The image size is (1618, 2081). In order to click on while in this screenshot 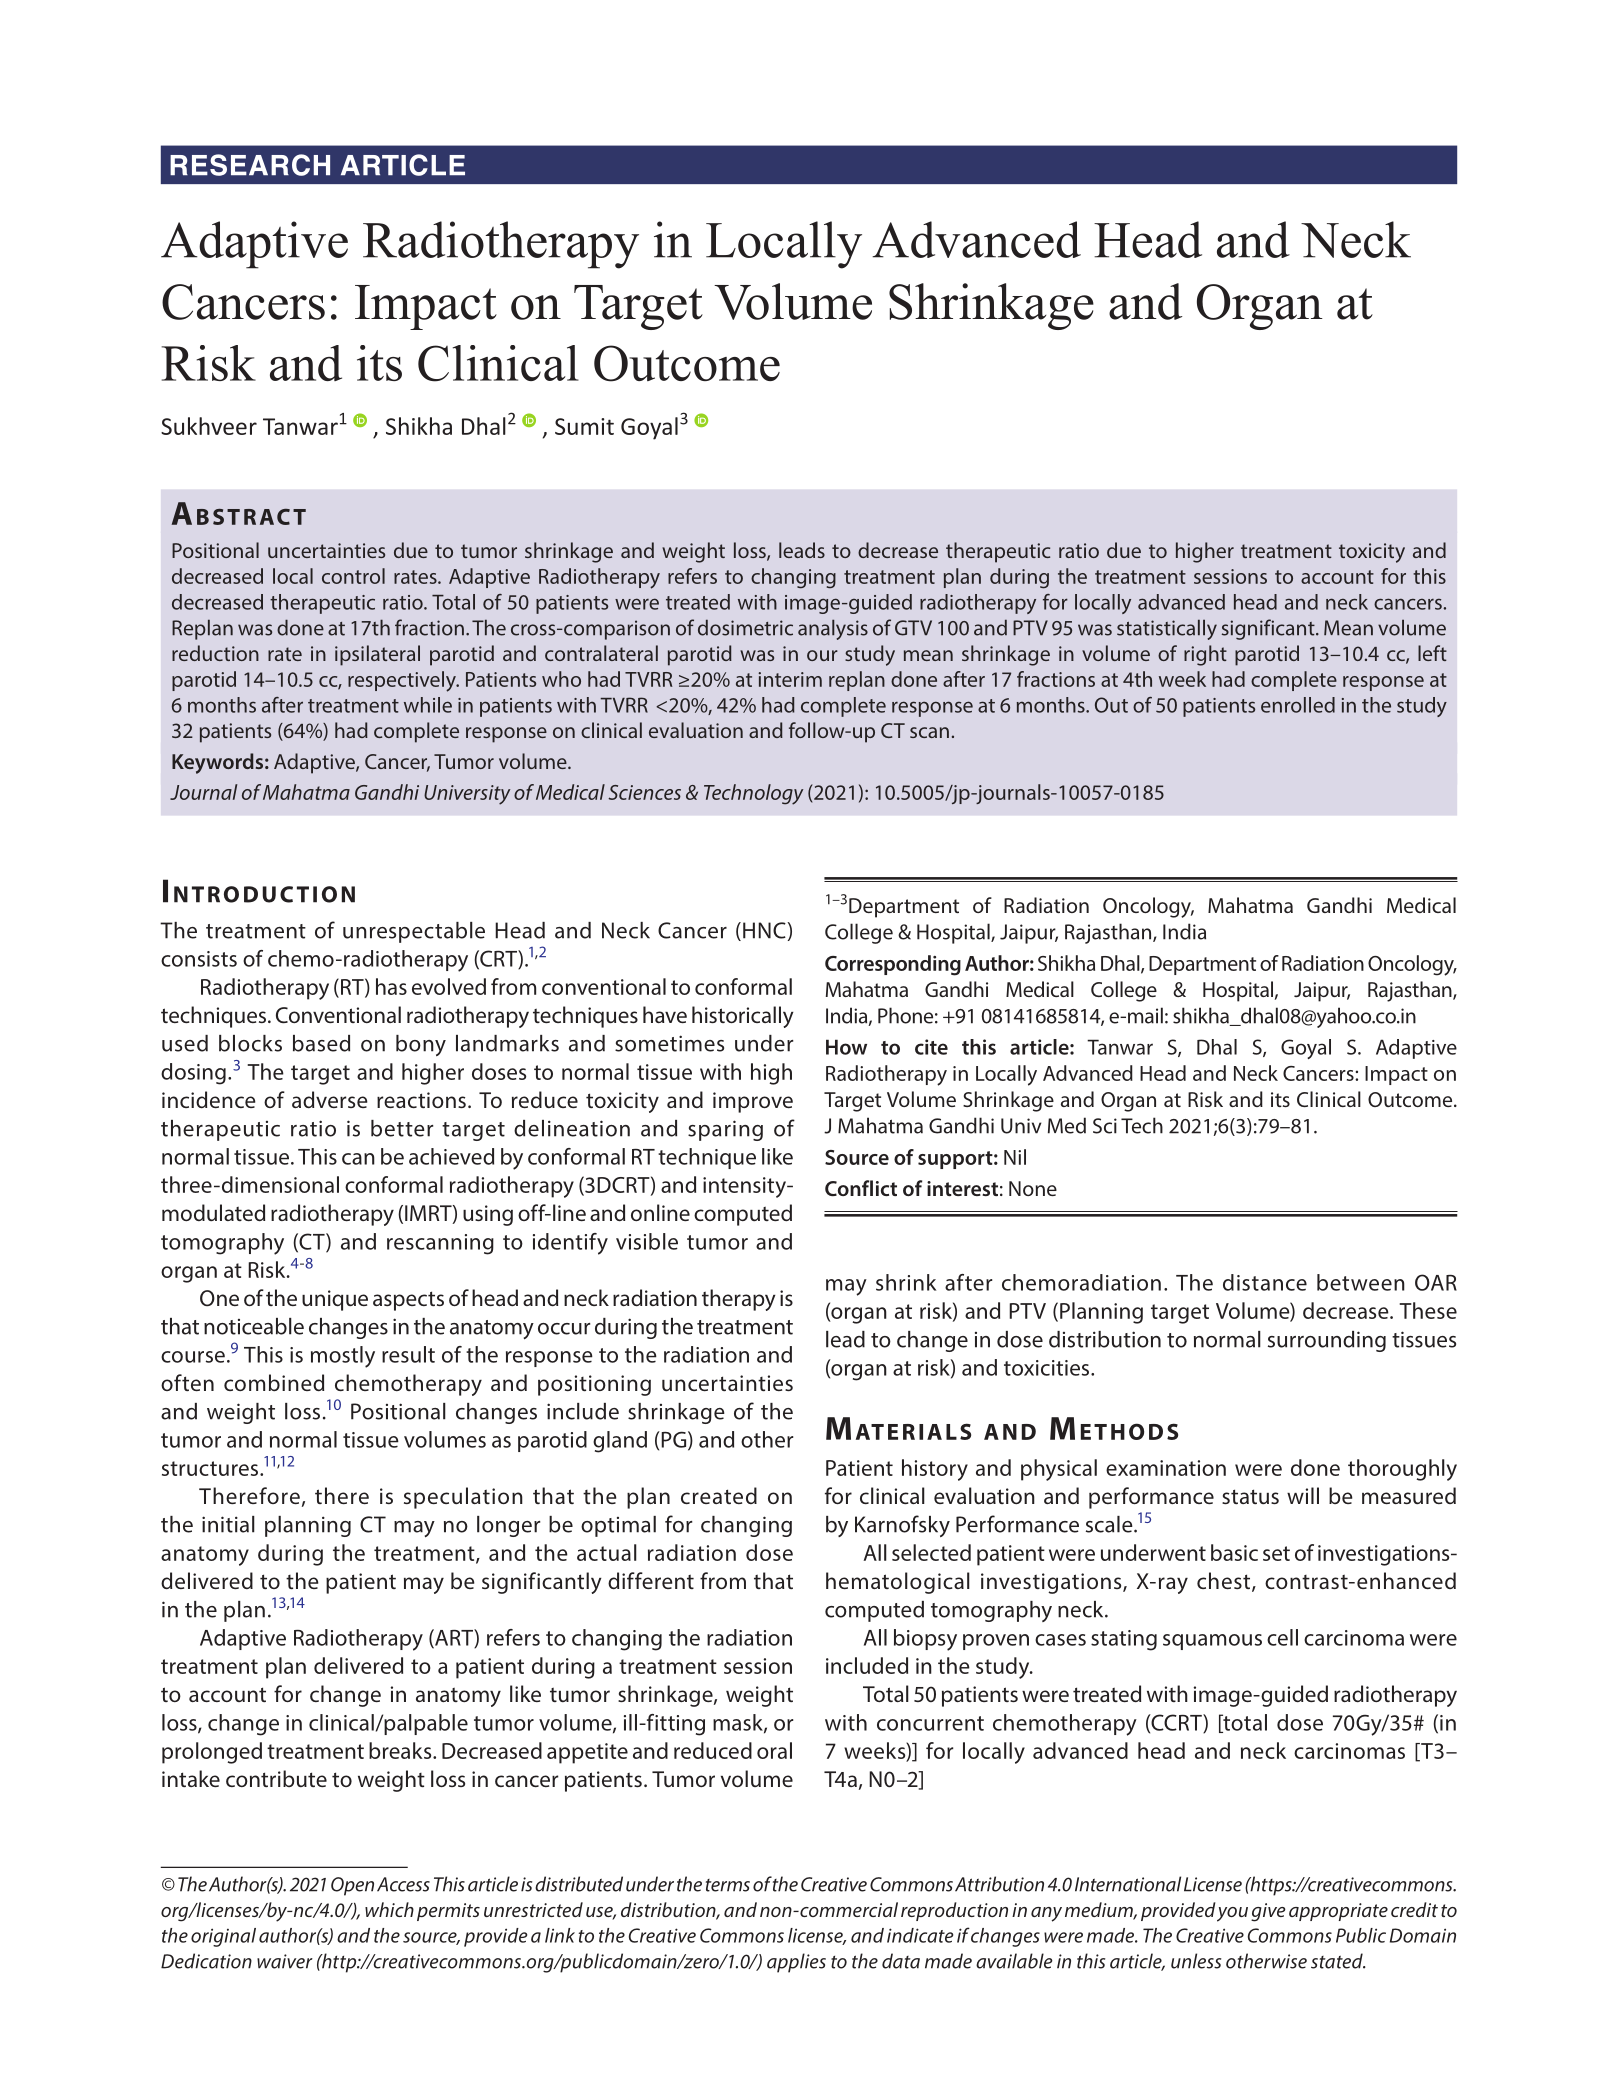, I will do `click(428, 705)`.
